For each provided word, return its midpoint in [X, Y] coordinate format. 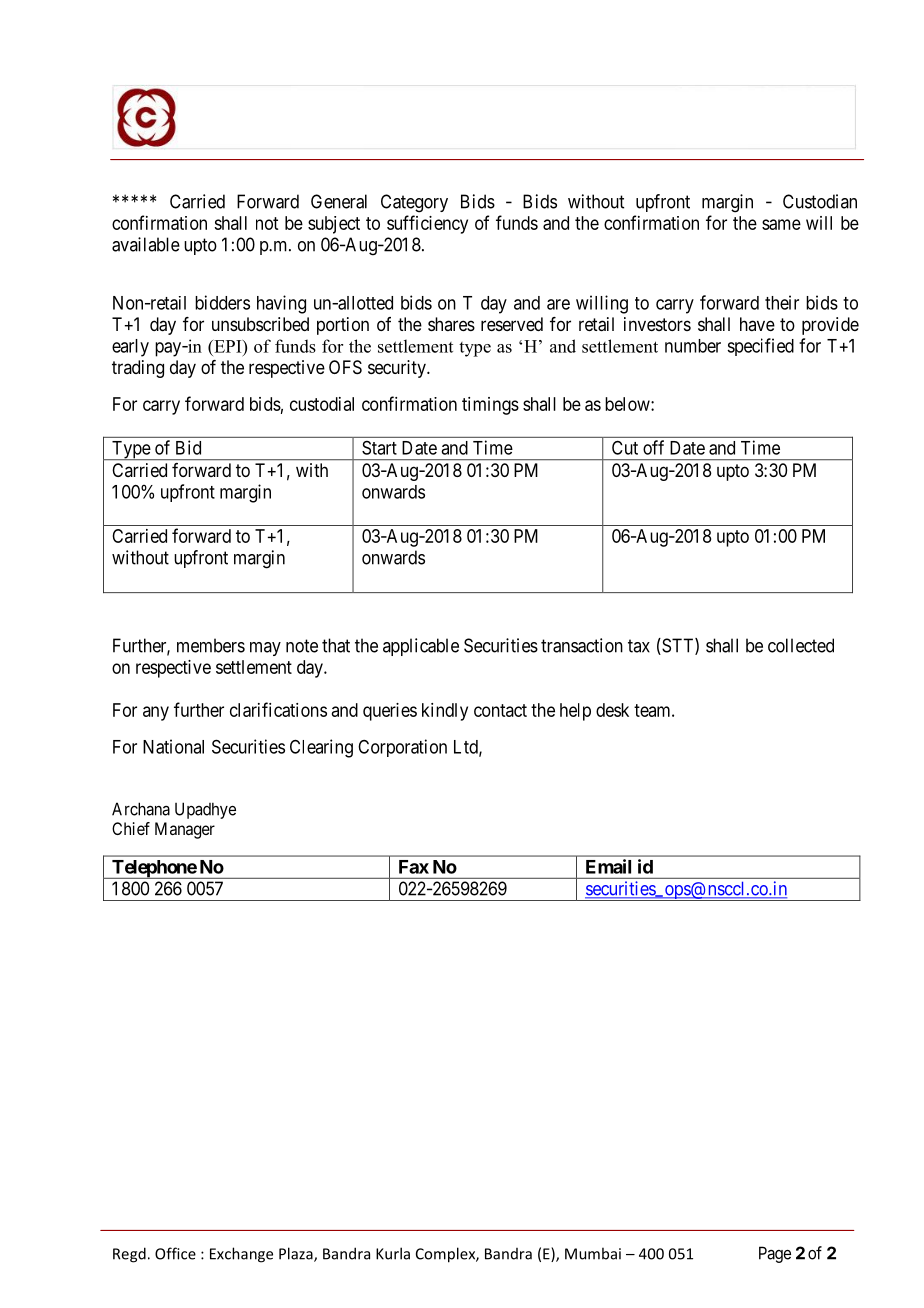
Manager [185, 830]
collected [801, 645]
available [146, 244]
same [781, 224]
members [211, 645]
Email [608, 866]
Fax [414, 867]
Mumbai [593, 1253]
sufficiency [427, 224]
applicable [421, 647]
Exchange [241, 1255]
